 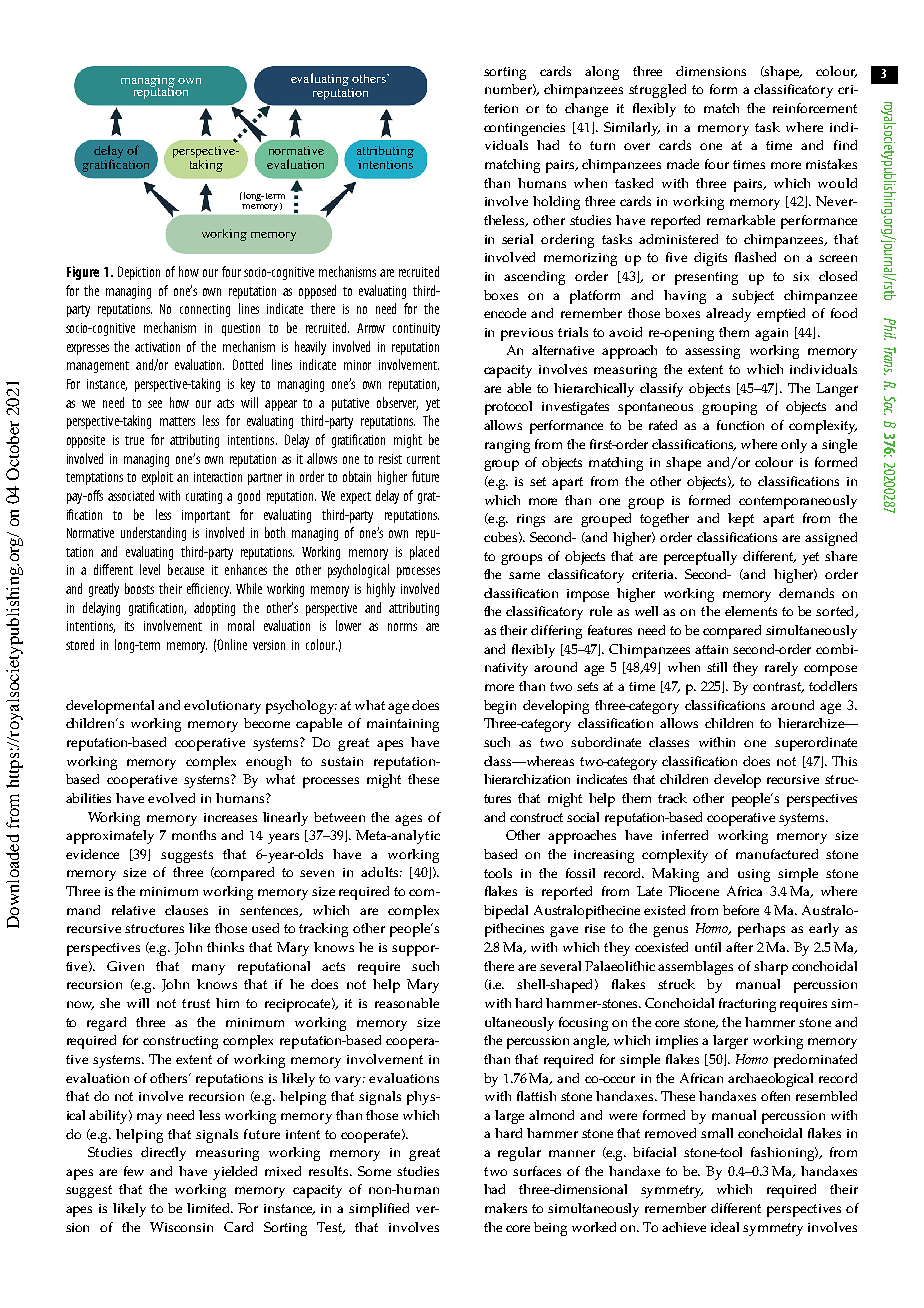 What do you see at coordinates (186, 910) in the screenshot?
I see `clauses` at bounding box center [186, 910].
